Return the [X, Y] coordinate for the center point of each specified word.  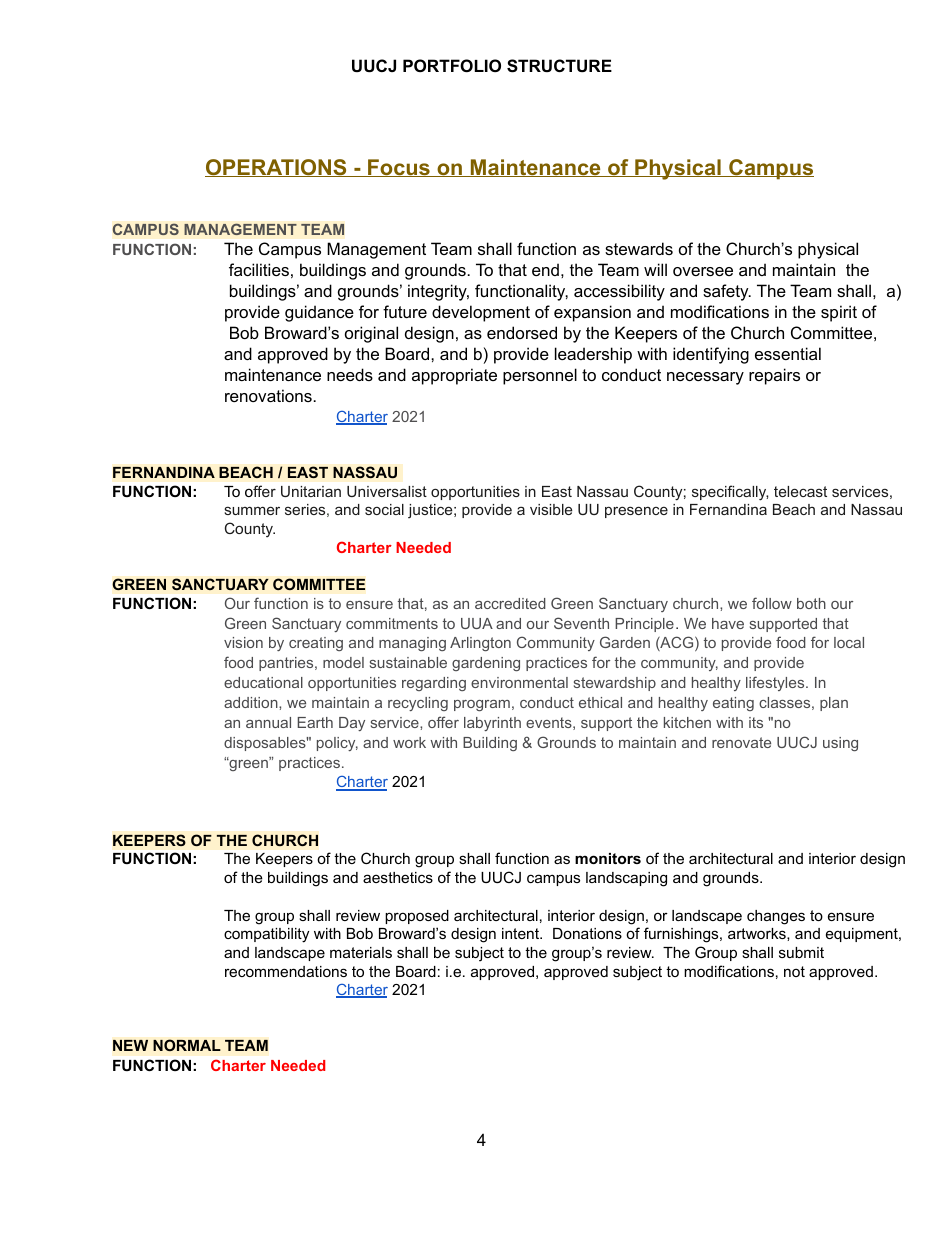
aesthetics [398, 877]
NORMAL [187, 1045]
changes [776, 917]
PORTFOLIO [452, 65]
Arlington [480, 644]
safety [727, 292]
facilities [259, 269]
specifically [730, 493]
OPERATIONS [277, 168]
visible [551, 509]
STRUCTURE [559, 66]
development [481, 313]
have [728, 623]
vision [243, 642]
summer [252, 510]
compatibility [266, 935]
